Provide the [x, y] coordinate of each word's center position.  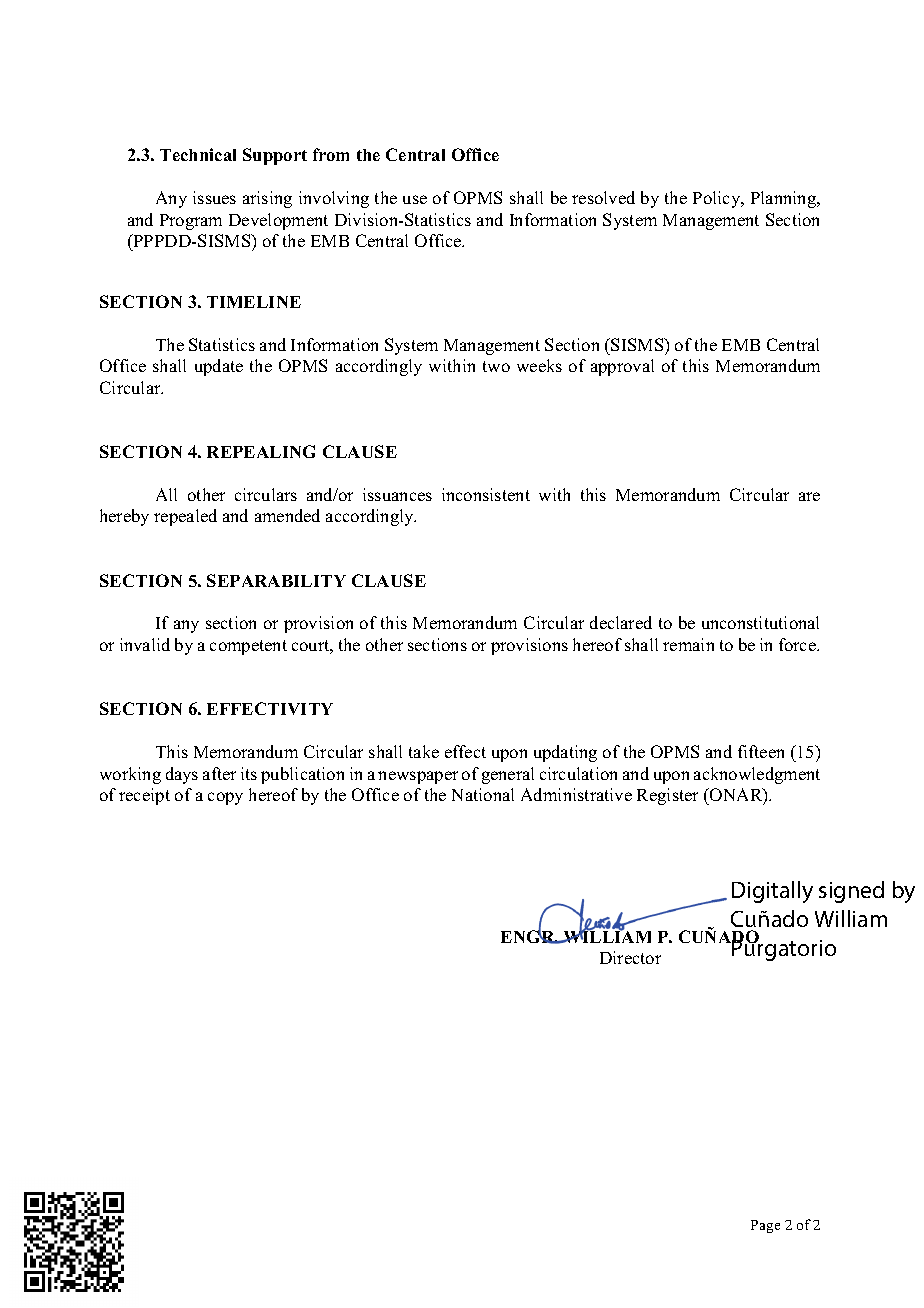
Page [765, 1226]
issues [214, 197]
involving [334, 199]
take [424, 751]
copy [225, 798]
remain [688, 644]
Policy [718, 199]
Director [630, 957]
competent [248, 647]
